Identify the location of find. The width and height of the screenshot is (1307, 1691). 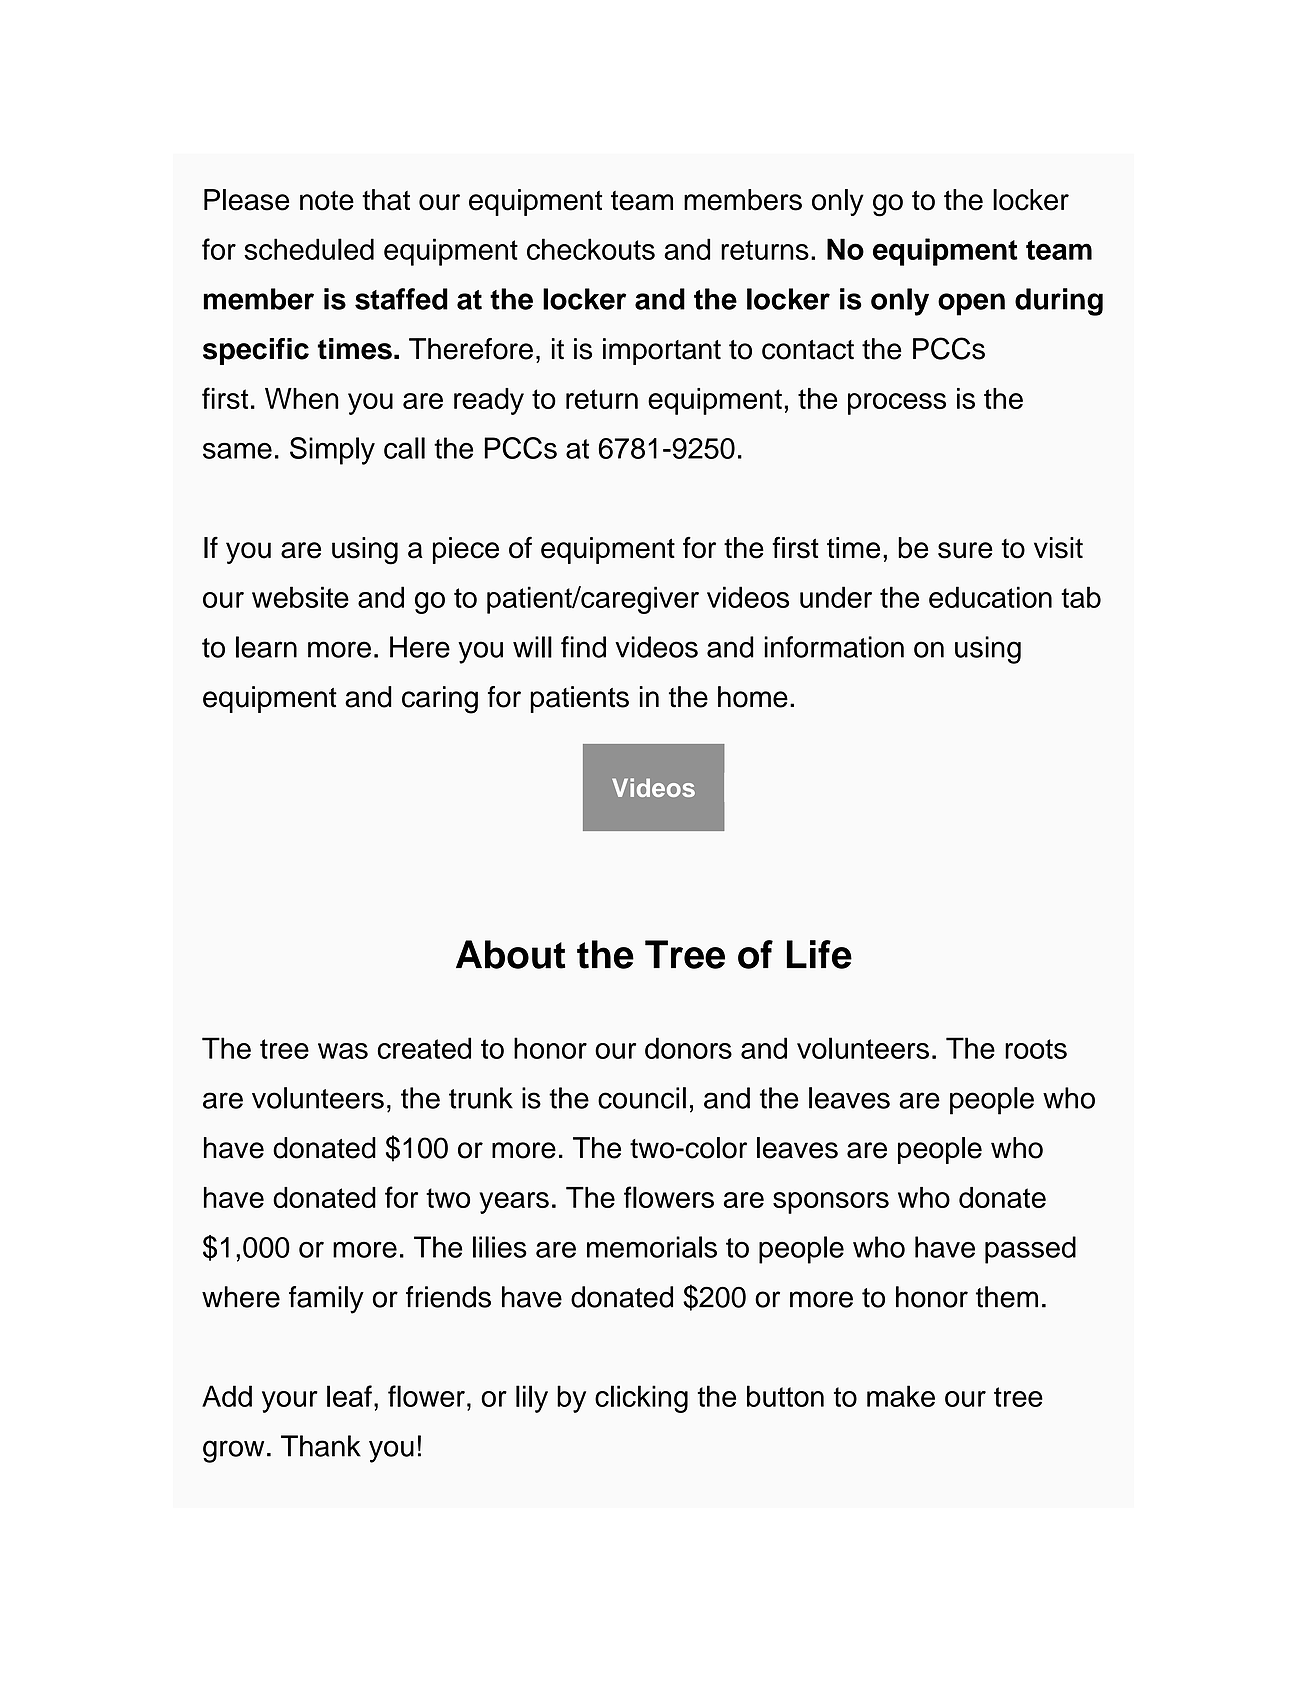
(583, 647).
